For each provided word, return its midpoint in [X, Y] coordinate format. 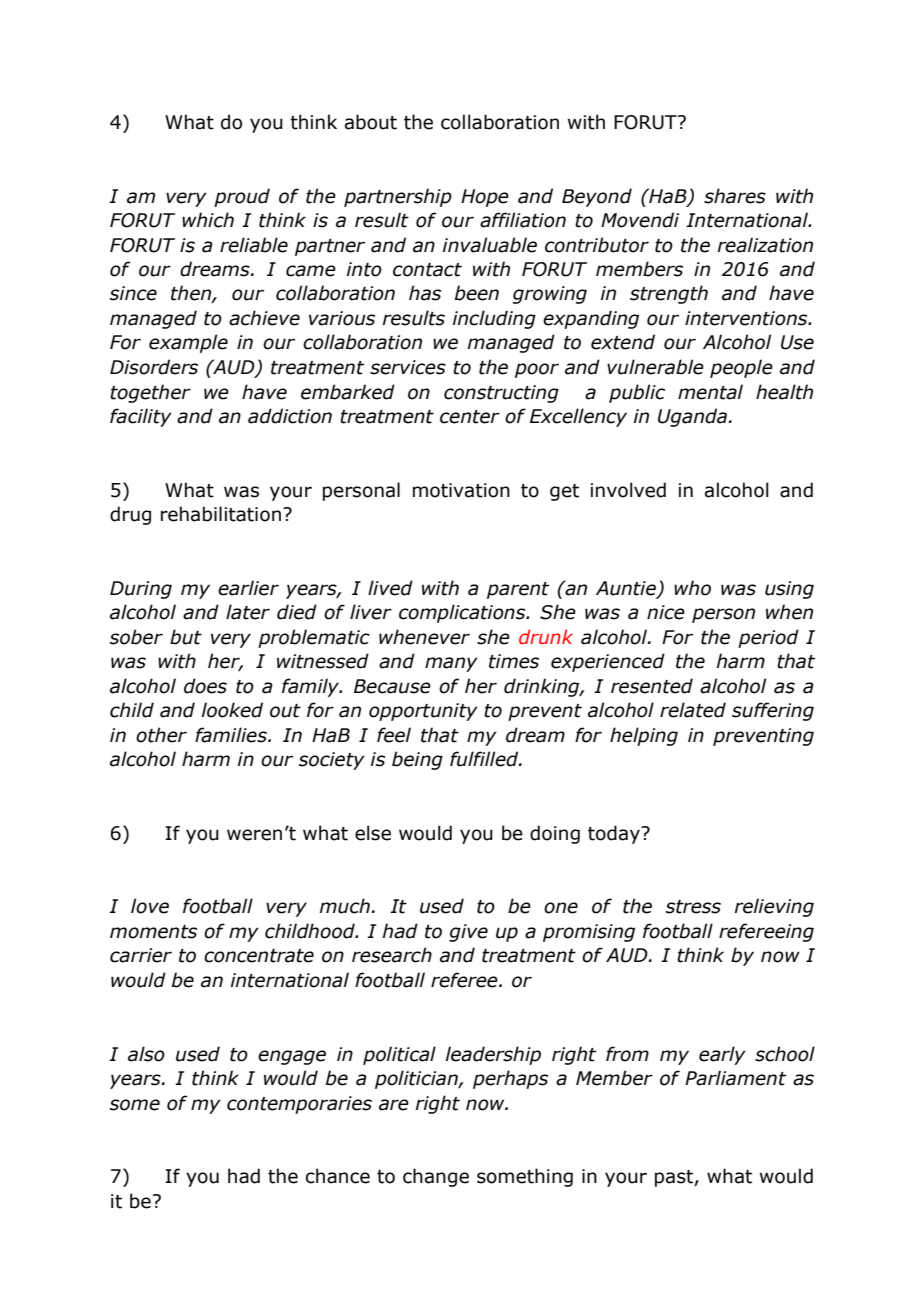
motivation [461, 490]
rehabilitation [221, 514]
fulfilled [485, 759]
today [615, 834]
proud [242, 197]
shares [735, 196]
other [161, 735]
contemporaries [299, 1105]
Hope [485, 198]
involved [628, 490]
